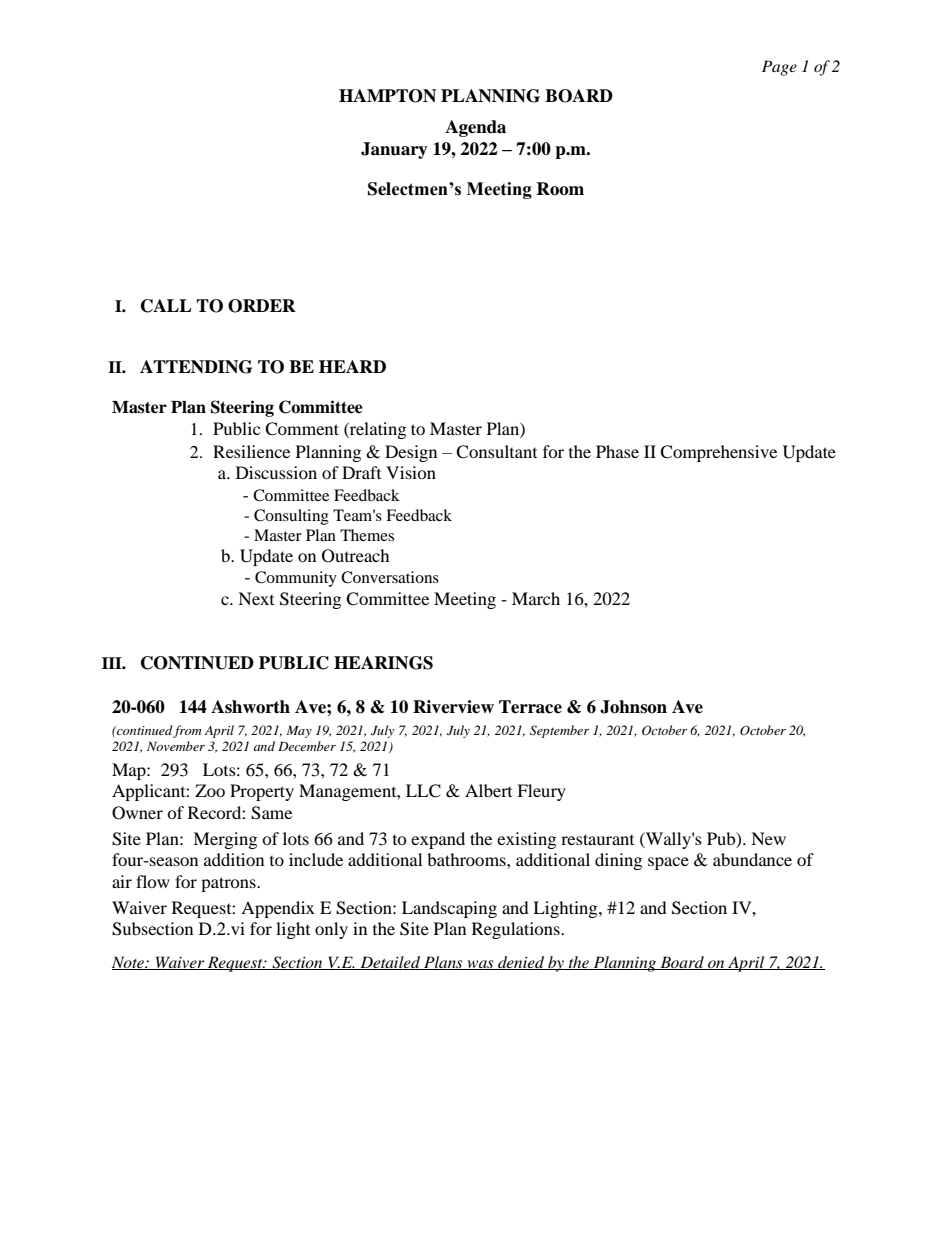 This document has height=1233, width=952. Describe the element at coordinates (394, 150) in the document. I see `January` at that location.
